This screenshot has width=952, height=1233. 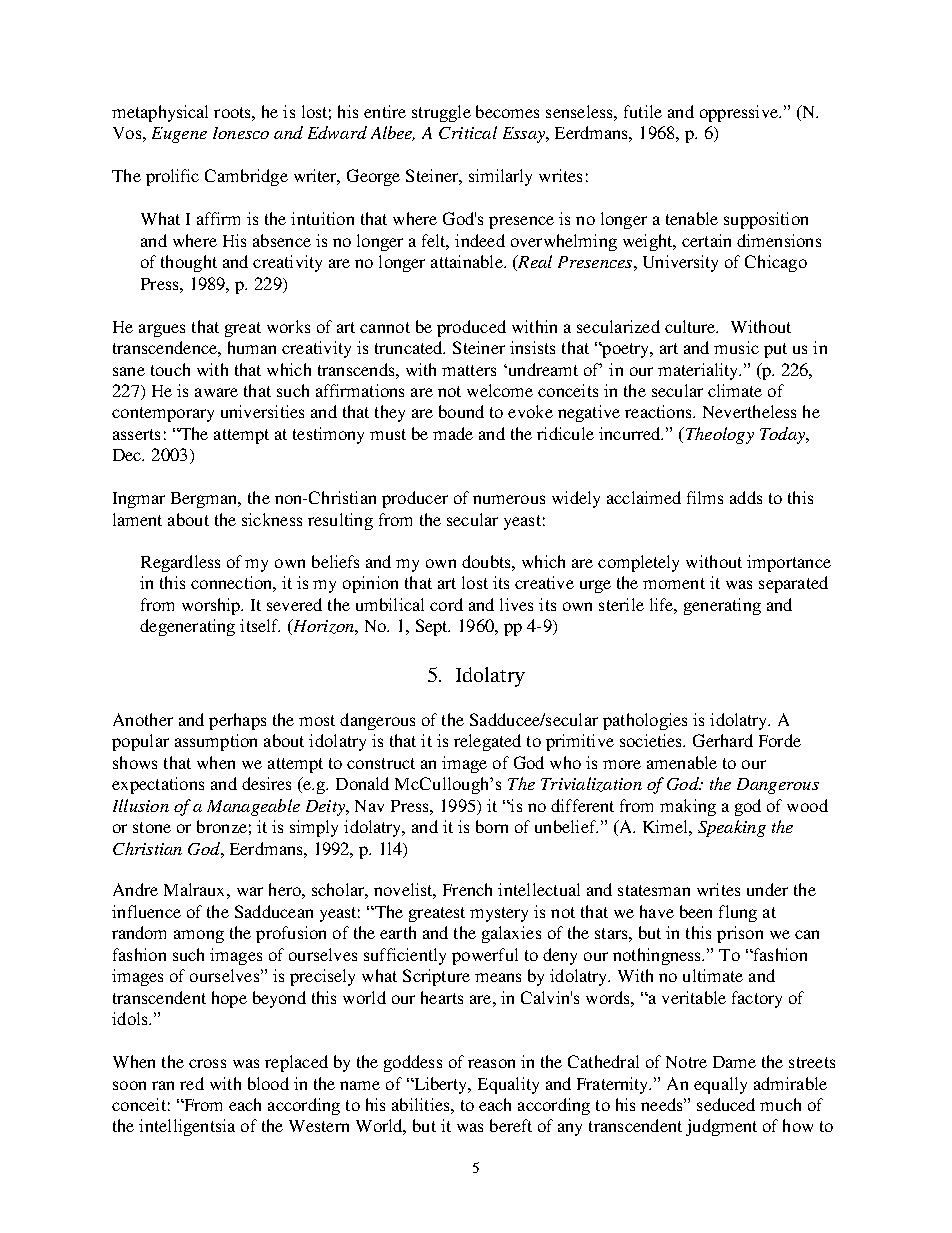 I want to click on materiality, so click(x=699, y=371).
